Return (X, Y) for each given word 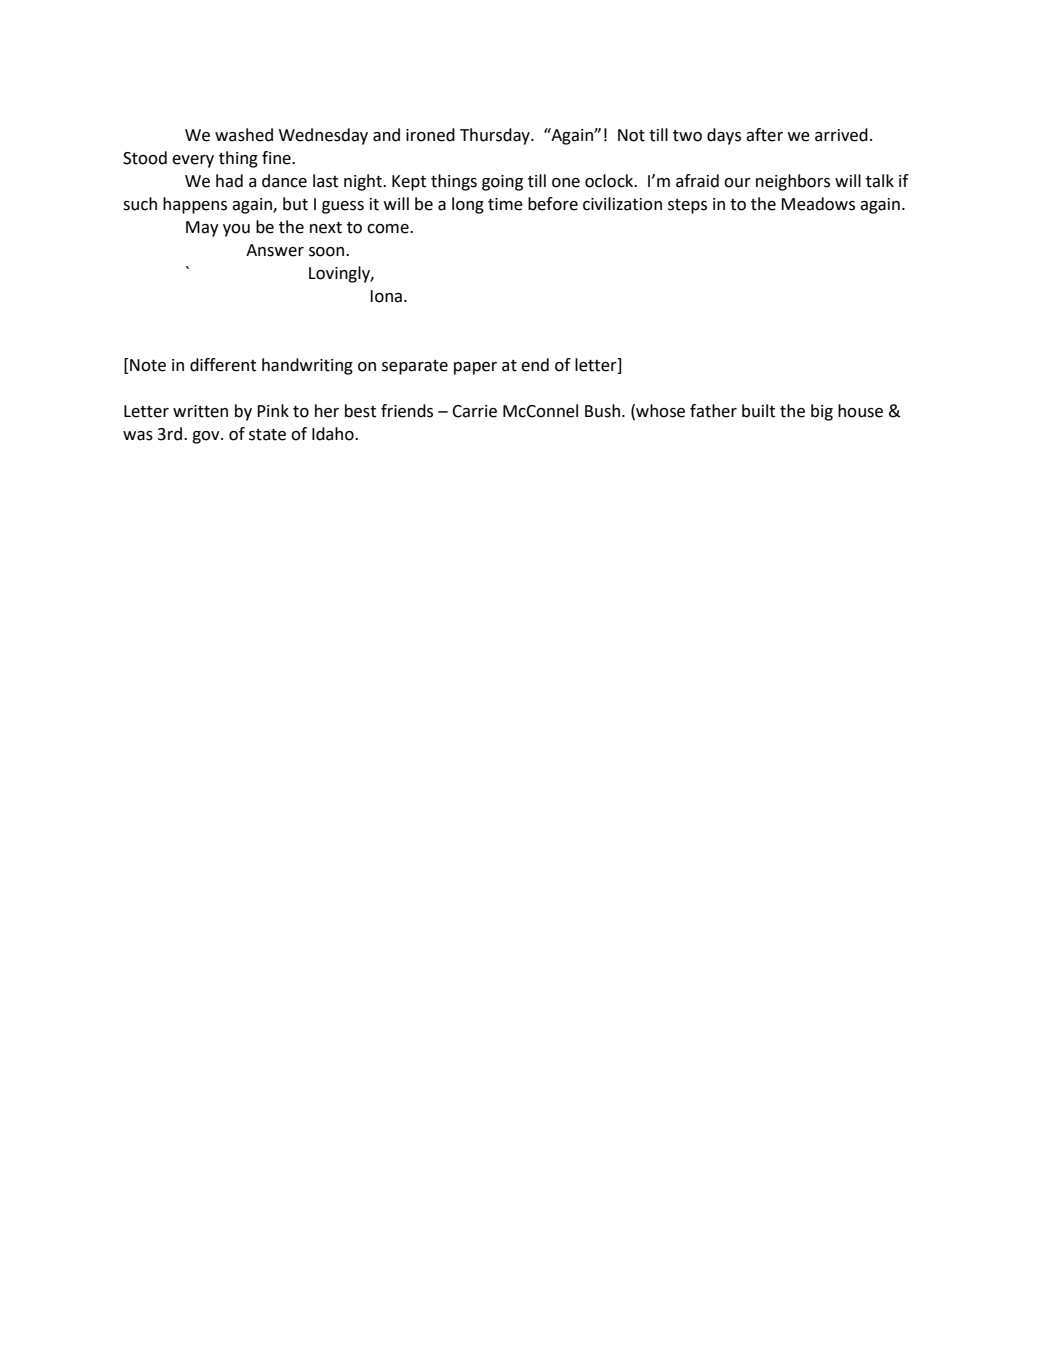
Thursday (496, 136)
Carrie (474, 411)
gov (207, 437)
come (389, 229)
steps (687, 206)
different (223, 365)
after (764, 135)
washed (244, 135)
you (236, 230)
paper (475, 368)
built (758, 411)
